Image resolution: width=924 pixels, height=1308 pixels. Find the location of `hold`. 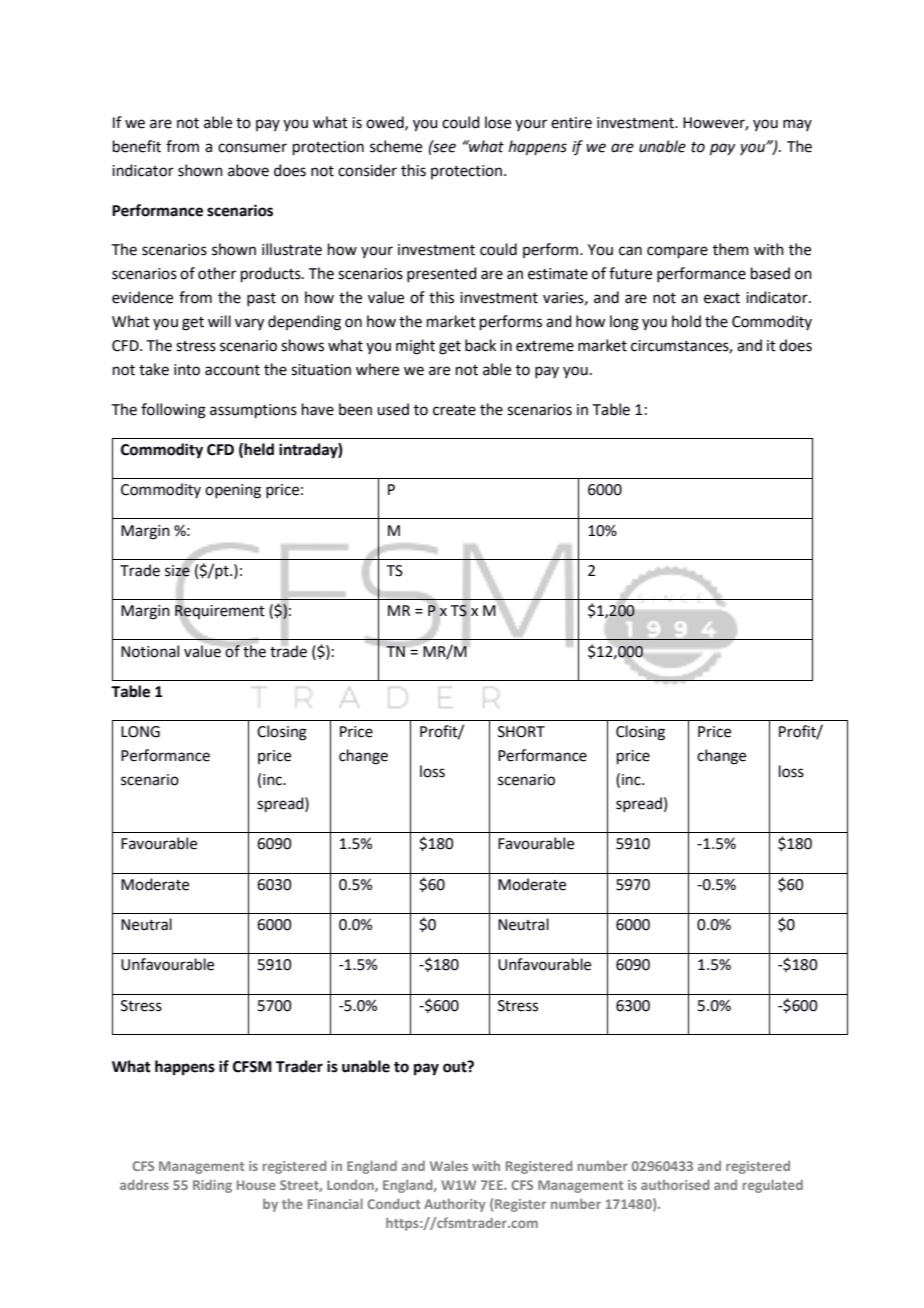

hold is located at coordinates (686, 321).
